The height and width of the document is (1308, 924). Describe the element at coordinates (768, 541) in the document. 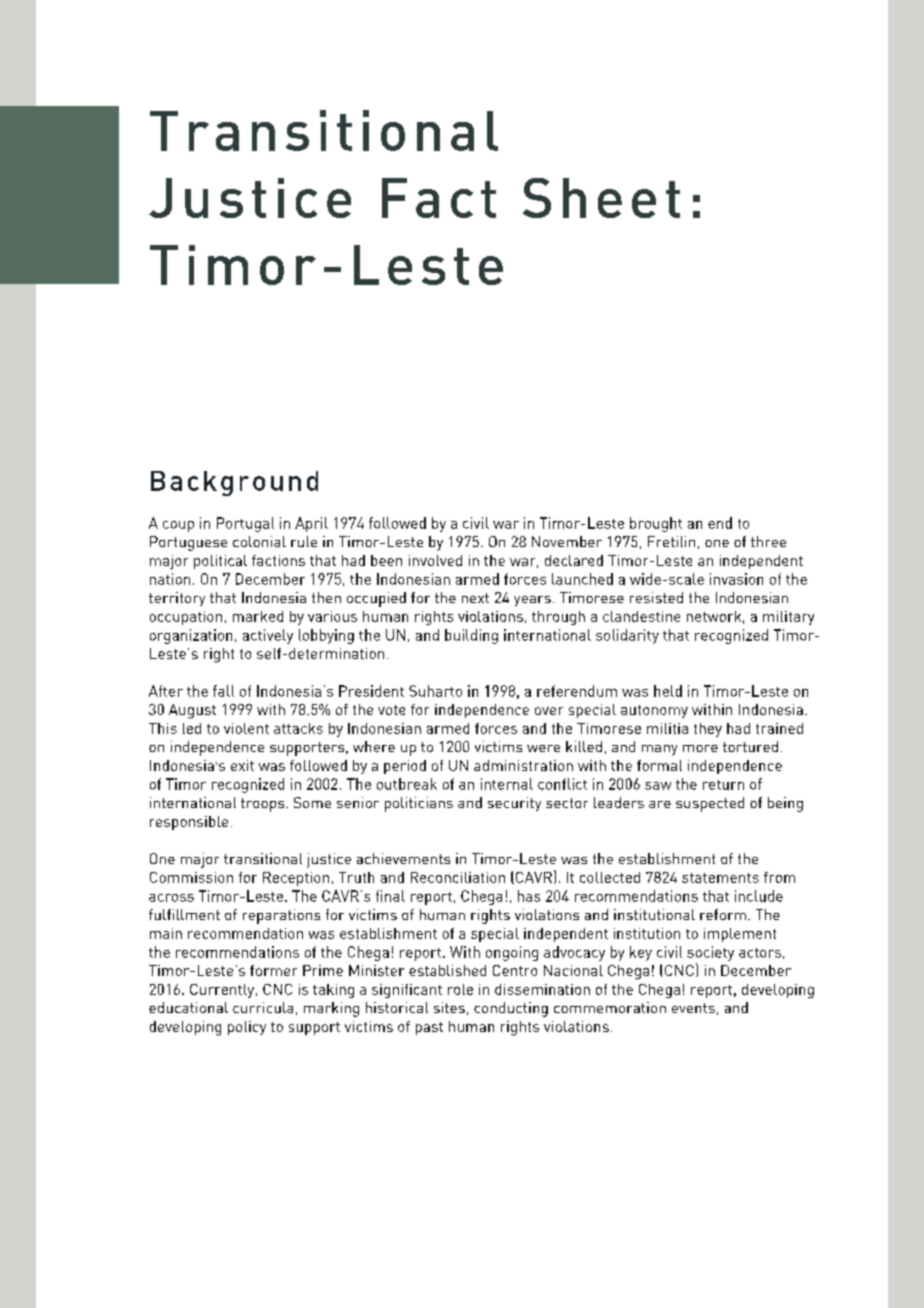

I see `three` at that location.
